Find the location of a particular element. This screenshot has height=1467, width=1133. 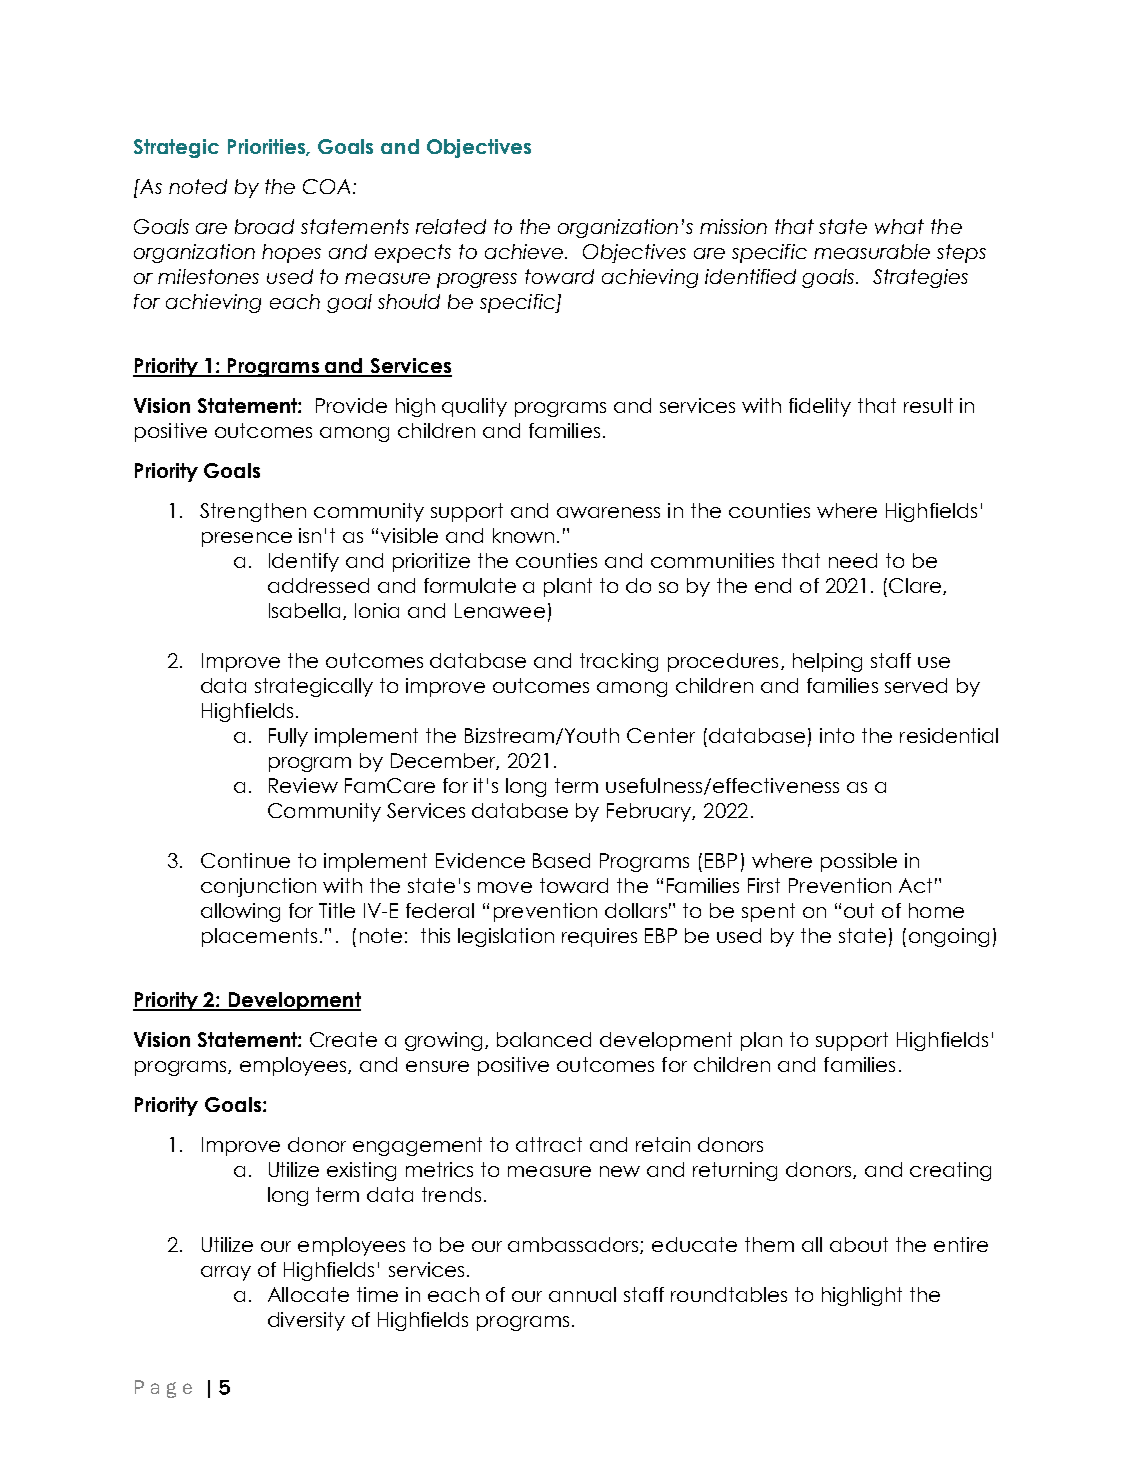

Strengthen is located at coordinates (253, 512).
